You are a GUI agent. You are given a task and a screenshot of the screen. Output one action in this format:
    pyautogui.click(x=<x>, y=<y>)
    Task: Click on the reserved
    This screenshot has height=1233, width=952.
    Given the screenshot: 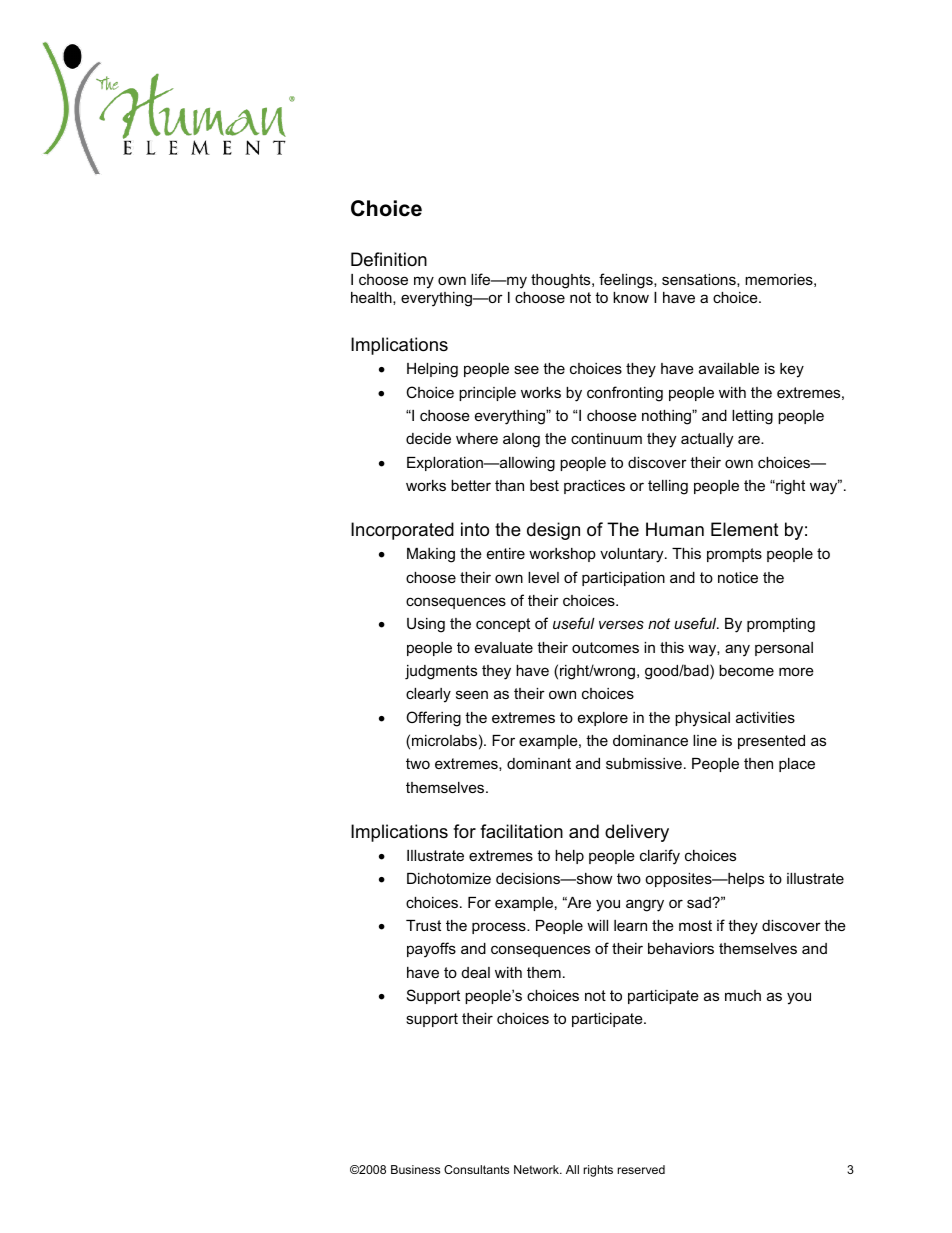 What is the action you would take?
    pyautogui.click(x=641, y=1169)
